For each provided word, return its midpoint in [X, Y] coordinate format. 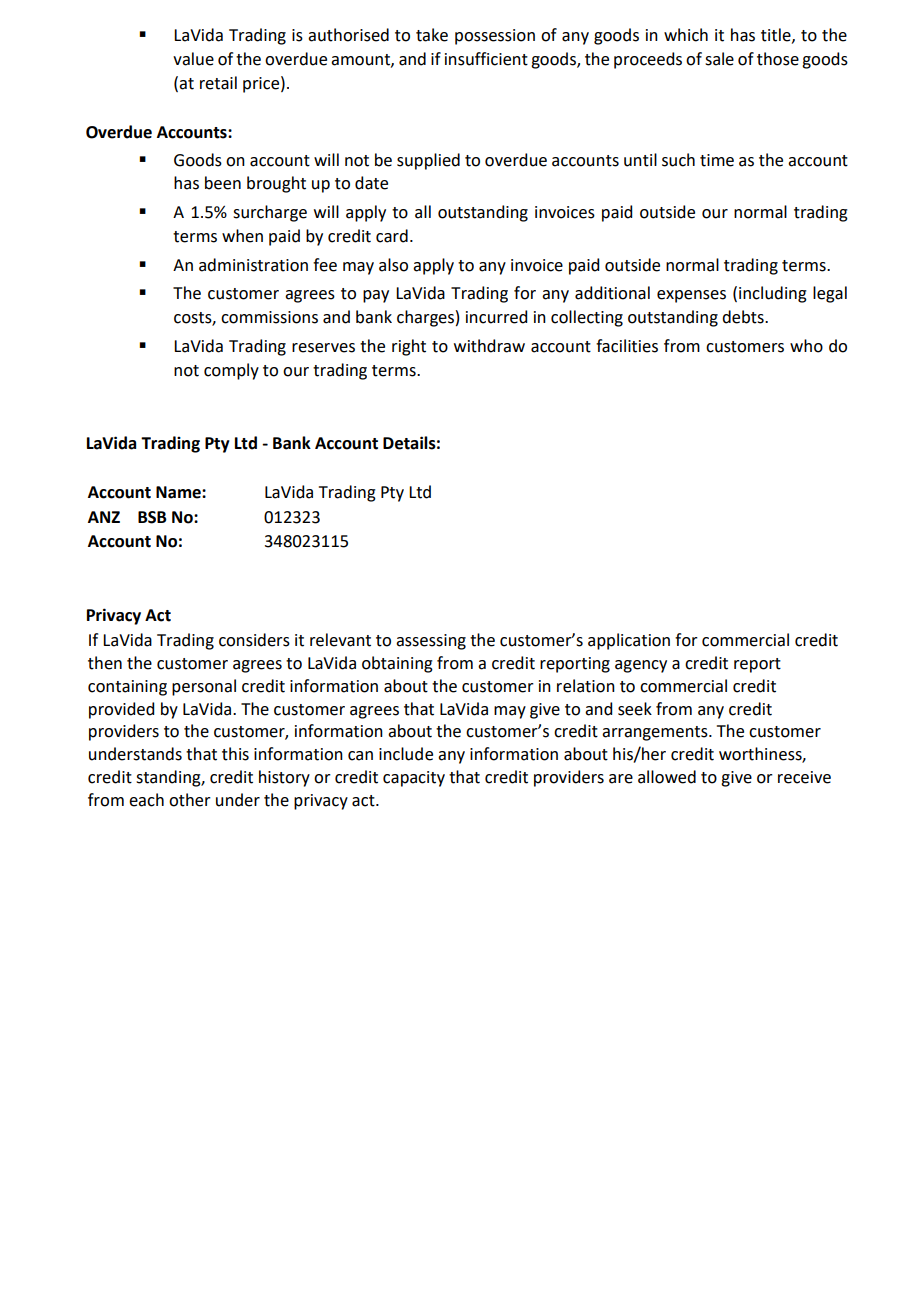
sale [719, 59]
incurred [496, 317]
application [629, 641]
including [773, 294]
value [193, 59]
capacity [414, 779]
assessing [431, 642]
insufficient [486, 59]
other [190, 800]
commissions [269, 317]
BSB [152, 517]
